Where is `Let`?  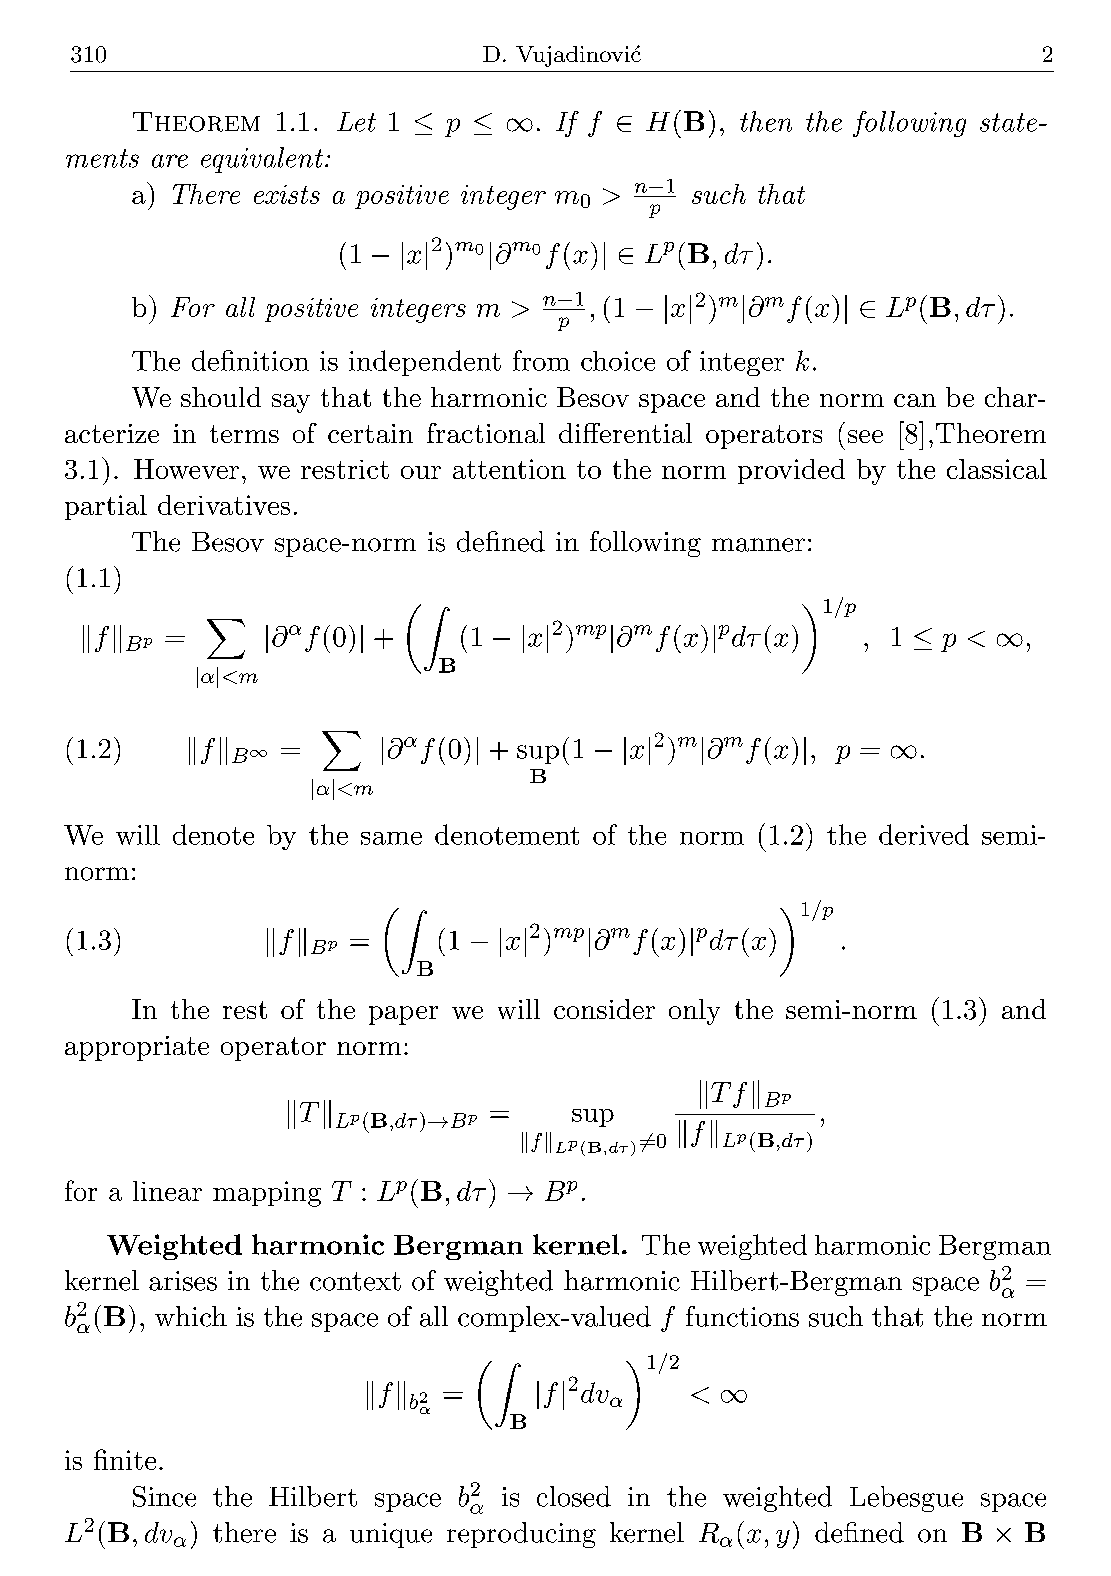
Let is located at coordinates (356, 122).
